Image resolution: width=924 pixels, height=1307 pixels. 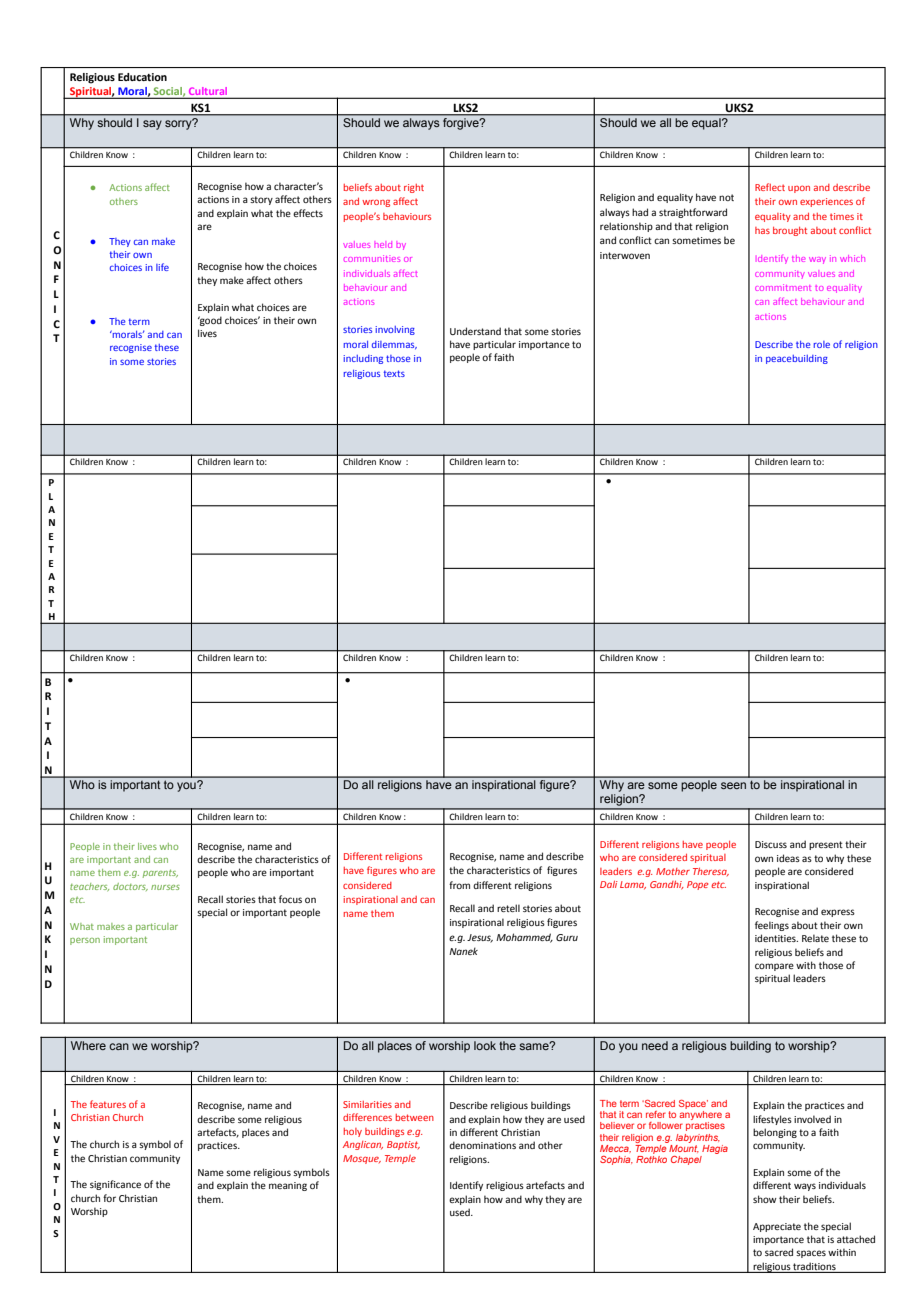 What do you see at coordinates (777, 1227) in the screenshot?
I see `Appreciate` at bounding box center [777, 1227].
